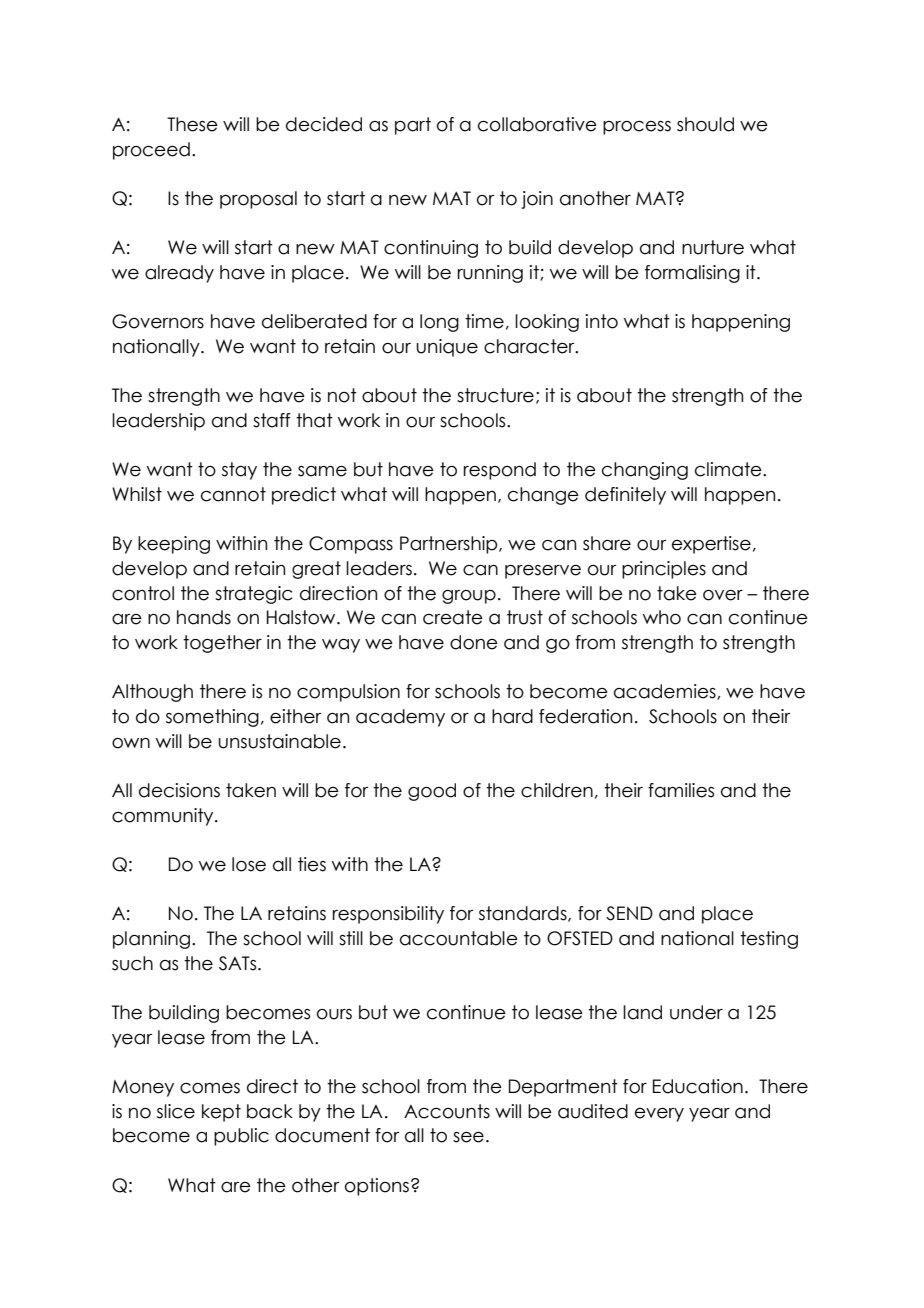  What do you see at coordinates (666, 692) in the image?
I see `academies` at bounding box center [666, 692].
